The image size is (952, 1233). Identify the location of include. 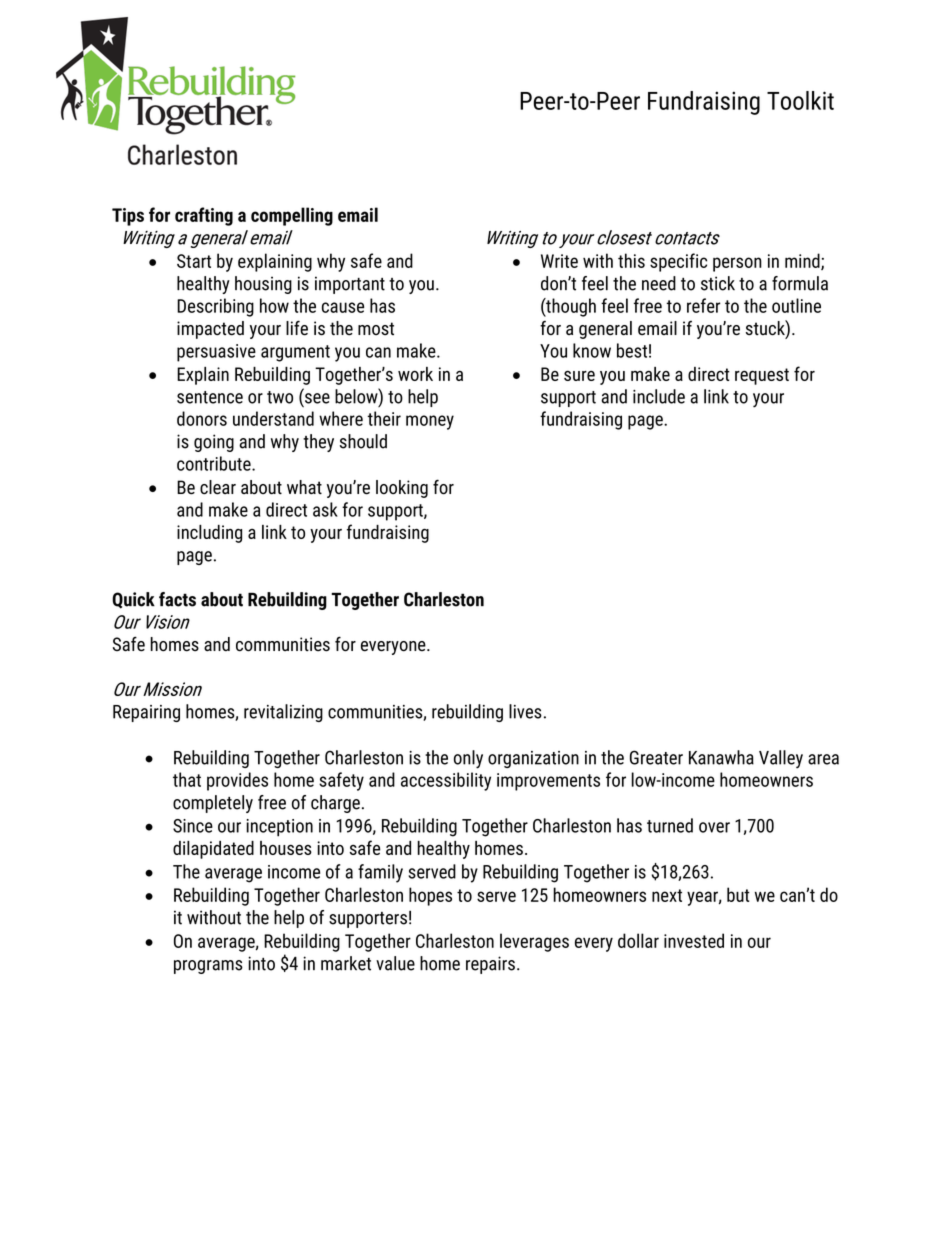
(659, 396).
